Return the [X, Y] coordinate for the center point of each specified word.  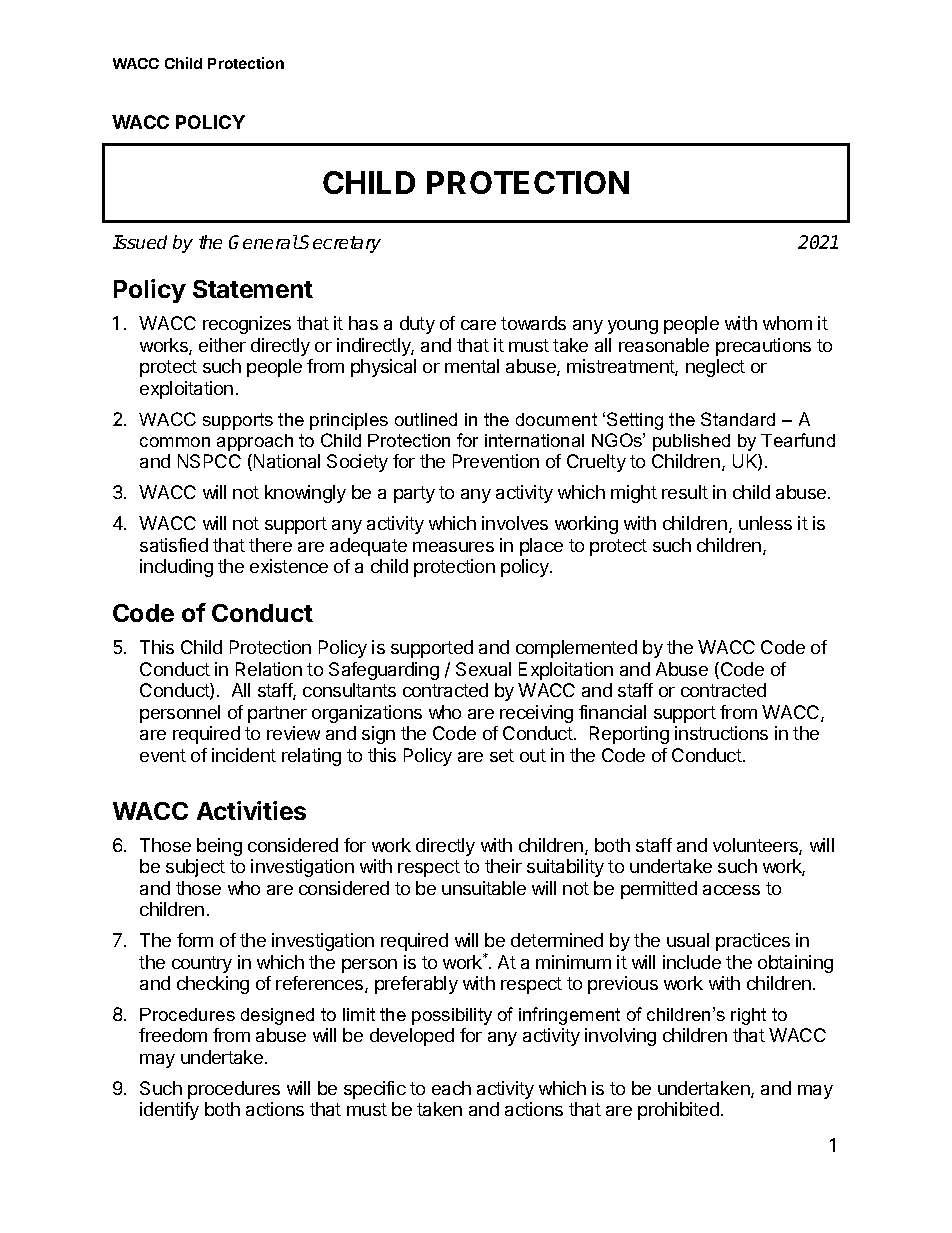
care [478, 325]
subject [195, 868]
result [685, 492]
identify [169, 1111]
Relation [269, 669]
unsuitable [484, 888]
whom [787, 323]
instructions [721, 733]
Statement [253, 289]
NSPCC [209, 461]
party [414, 494]
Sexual [483, 669]
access [731, 890]
